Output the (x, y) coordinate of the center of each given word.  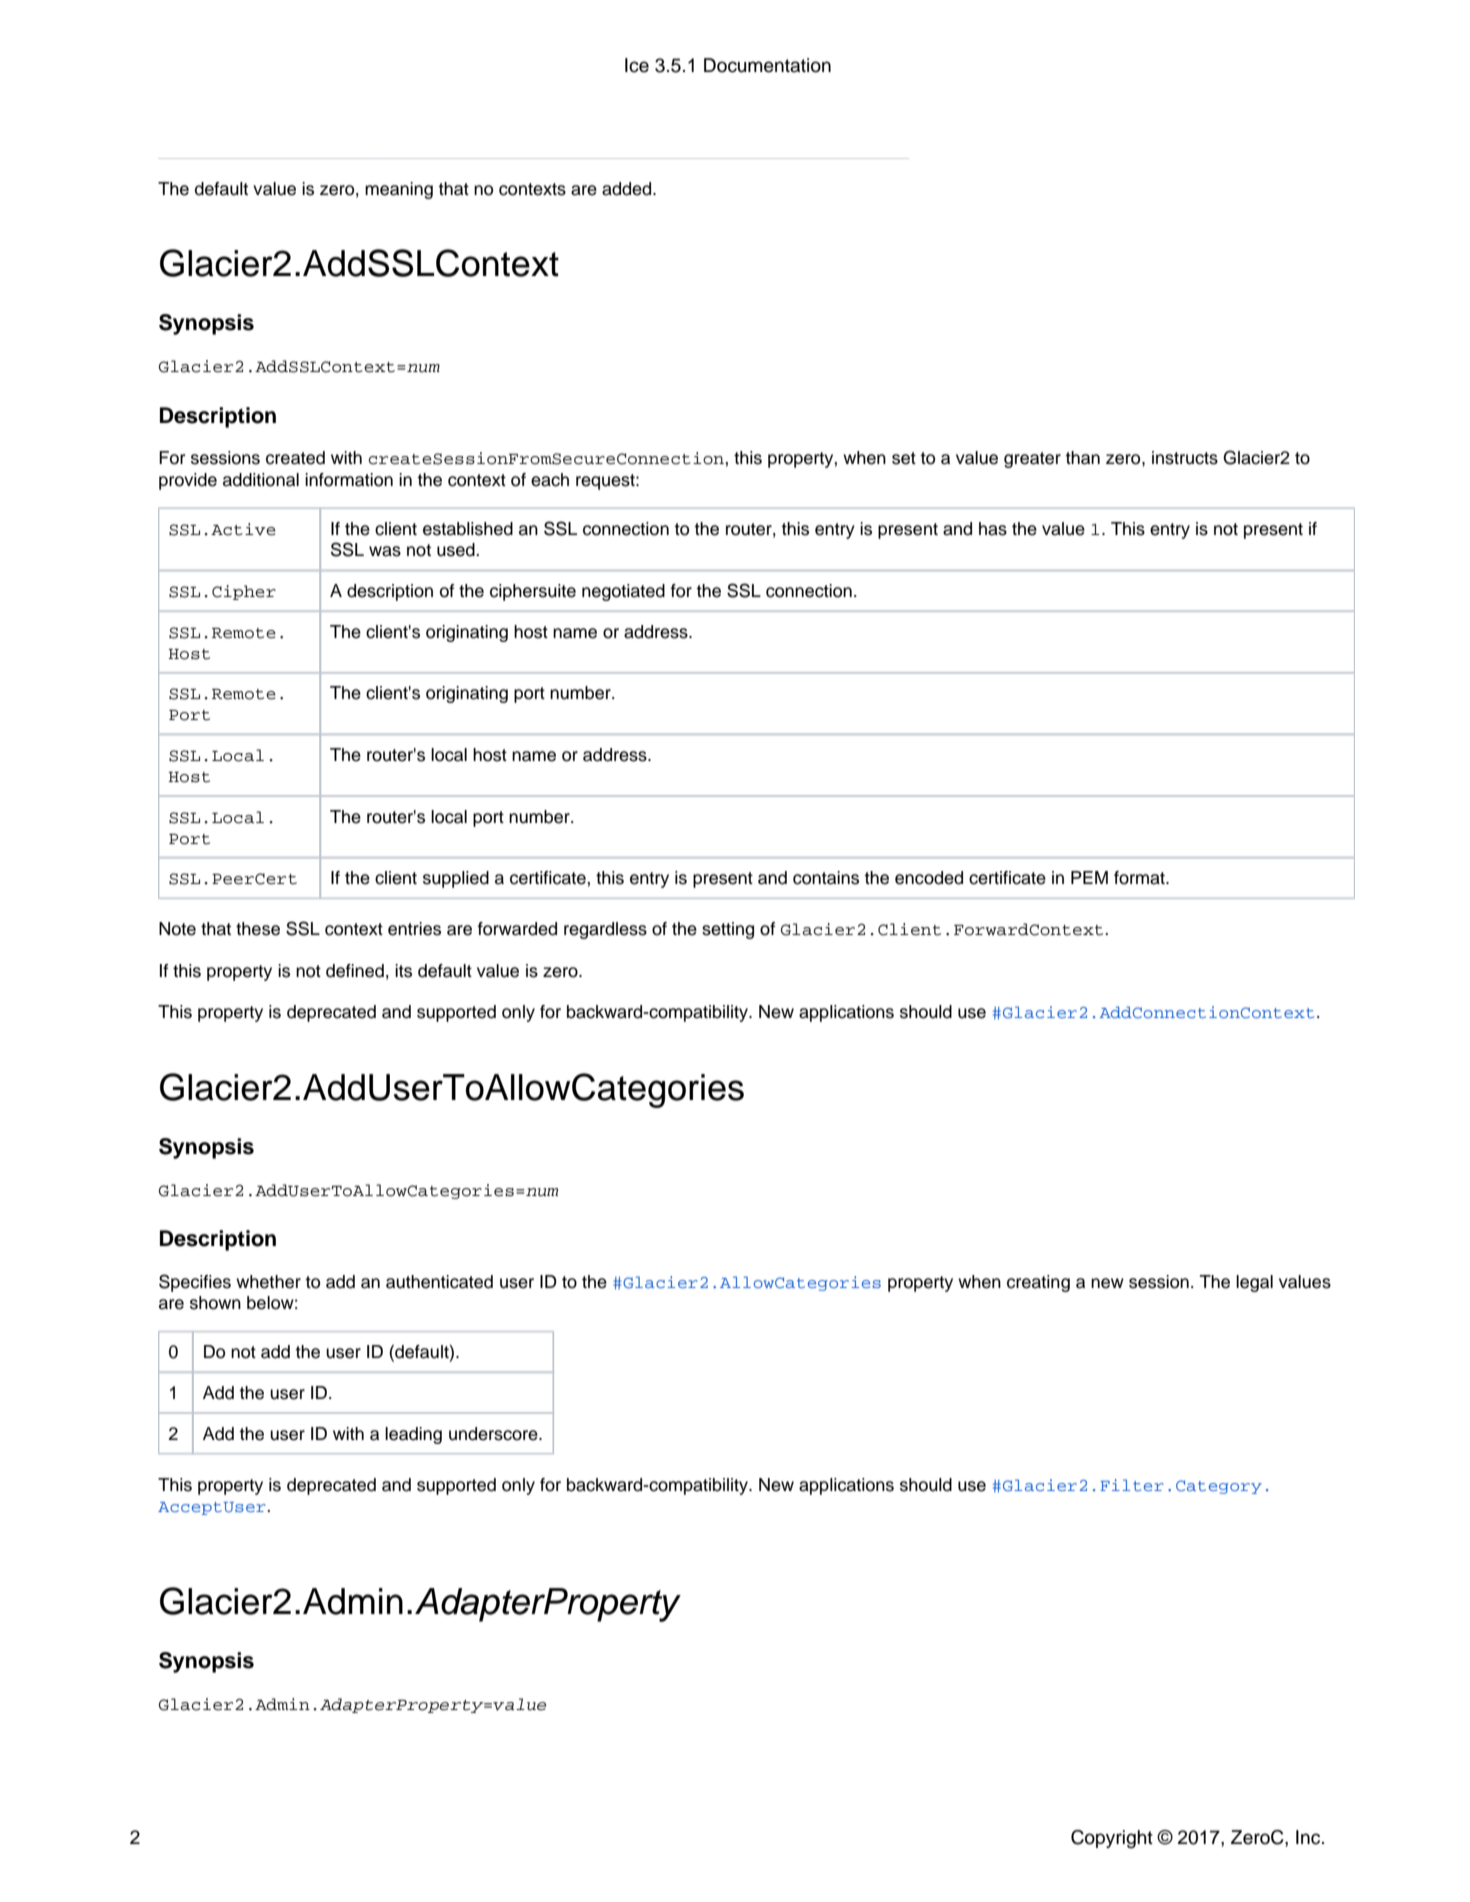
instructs (1185, 458)
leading (413, 1435)
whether (268, 1282)
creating (1038, 1283)
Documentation (767, 65)
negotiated (623, 592)
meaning (399, 190)
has (993, 529)
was (385, 551)
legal (1254, 1283)
